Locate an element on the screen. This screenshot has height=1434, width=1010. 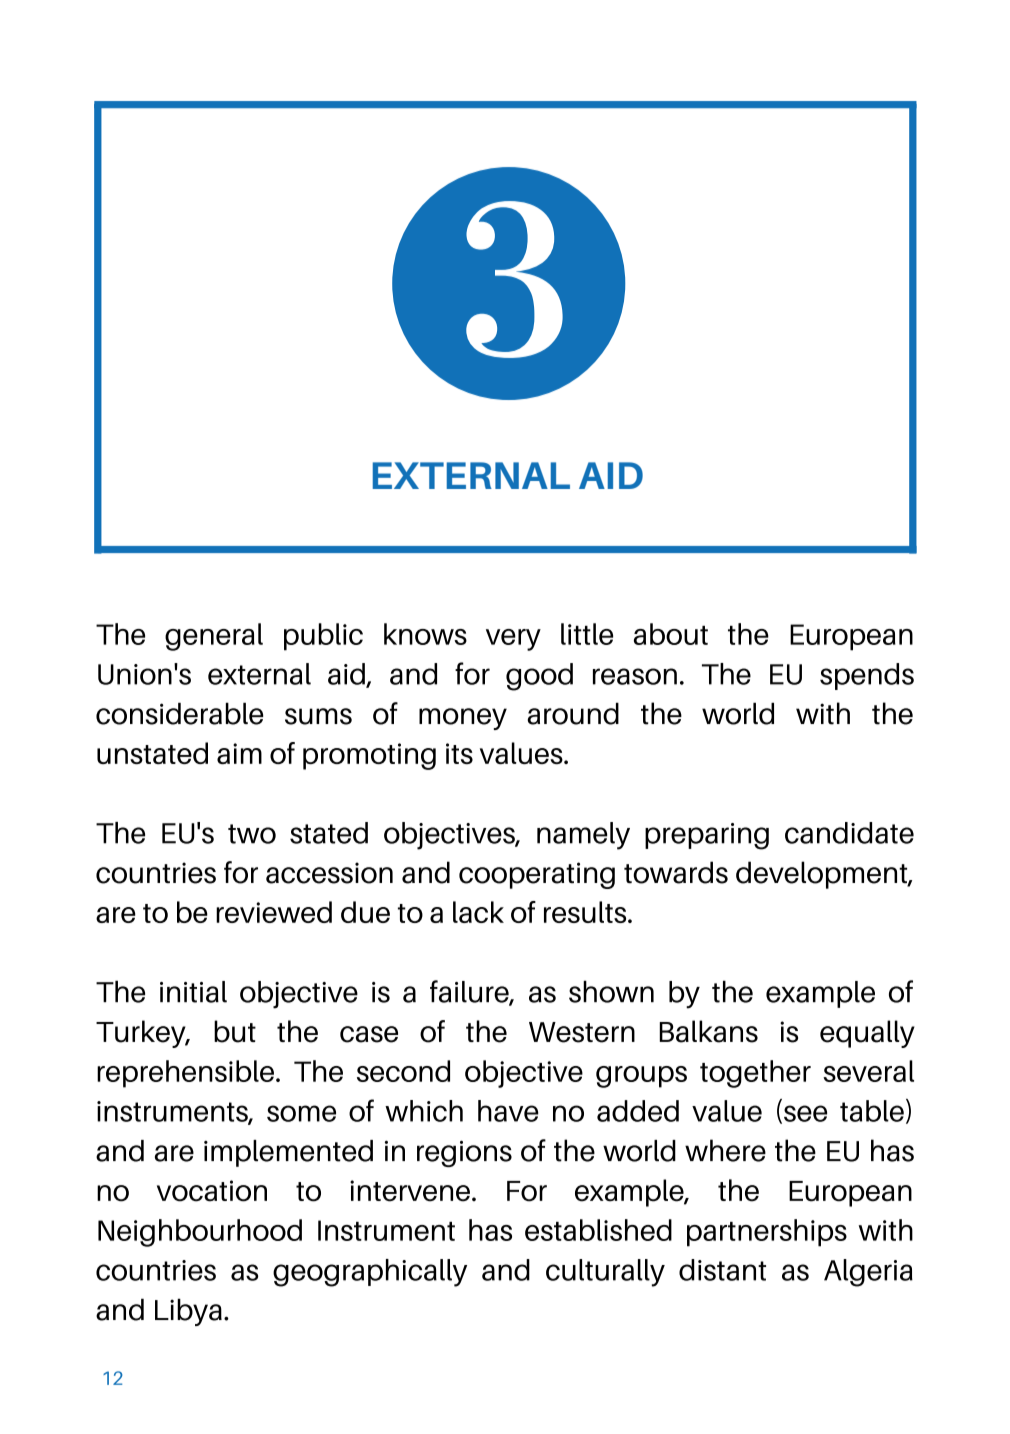
Libya is located at coordinates (188, 1312).
